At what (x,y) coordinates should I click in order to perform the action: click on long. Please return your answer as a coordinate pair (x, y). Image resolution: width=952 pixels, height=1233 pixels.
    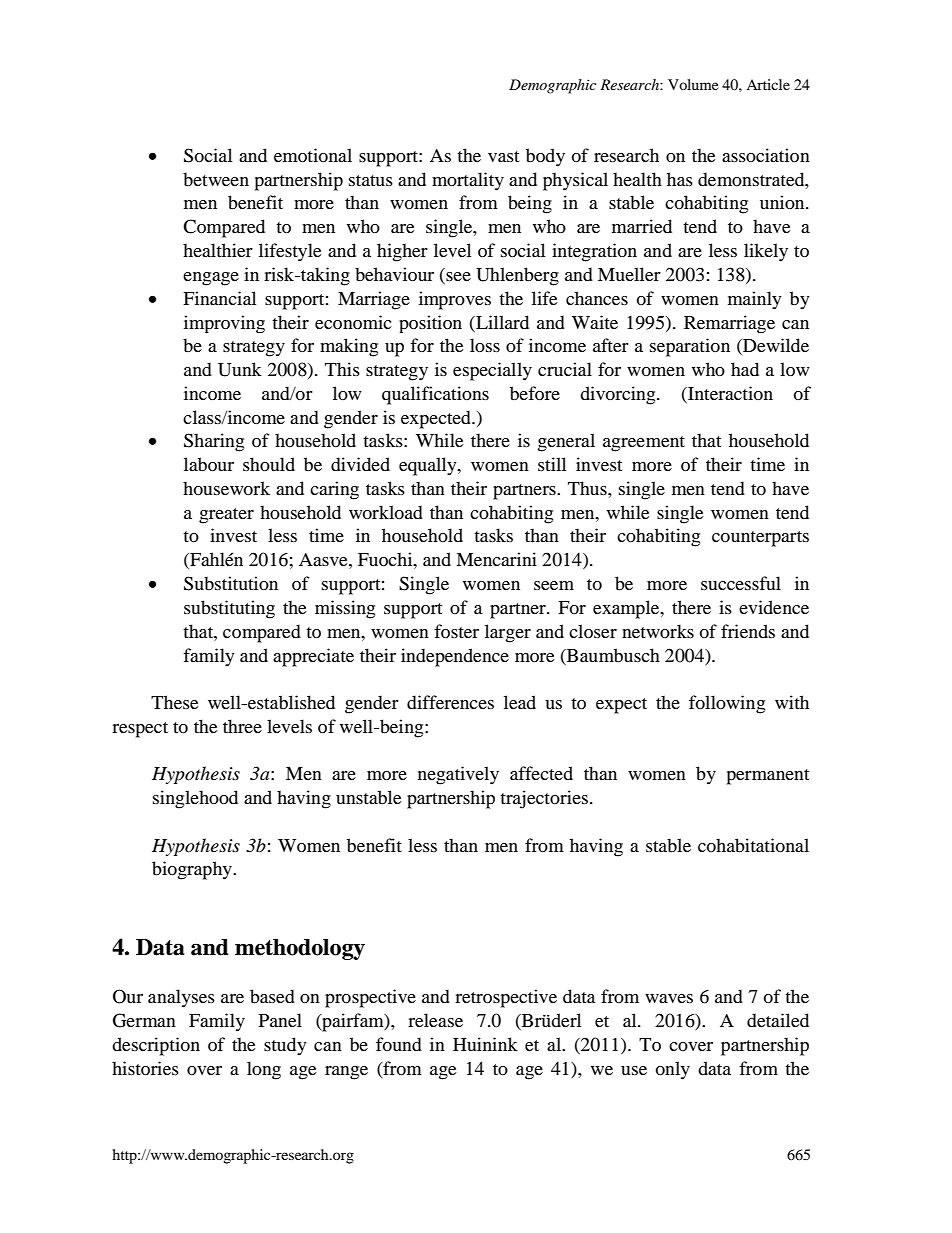
    Looking at the image, I should click on (264, 1070).
